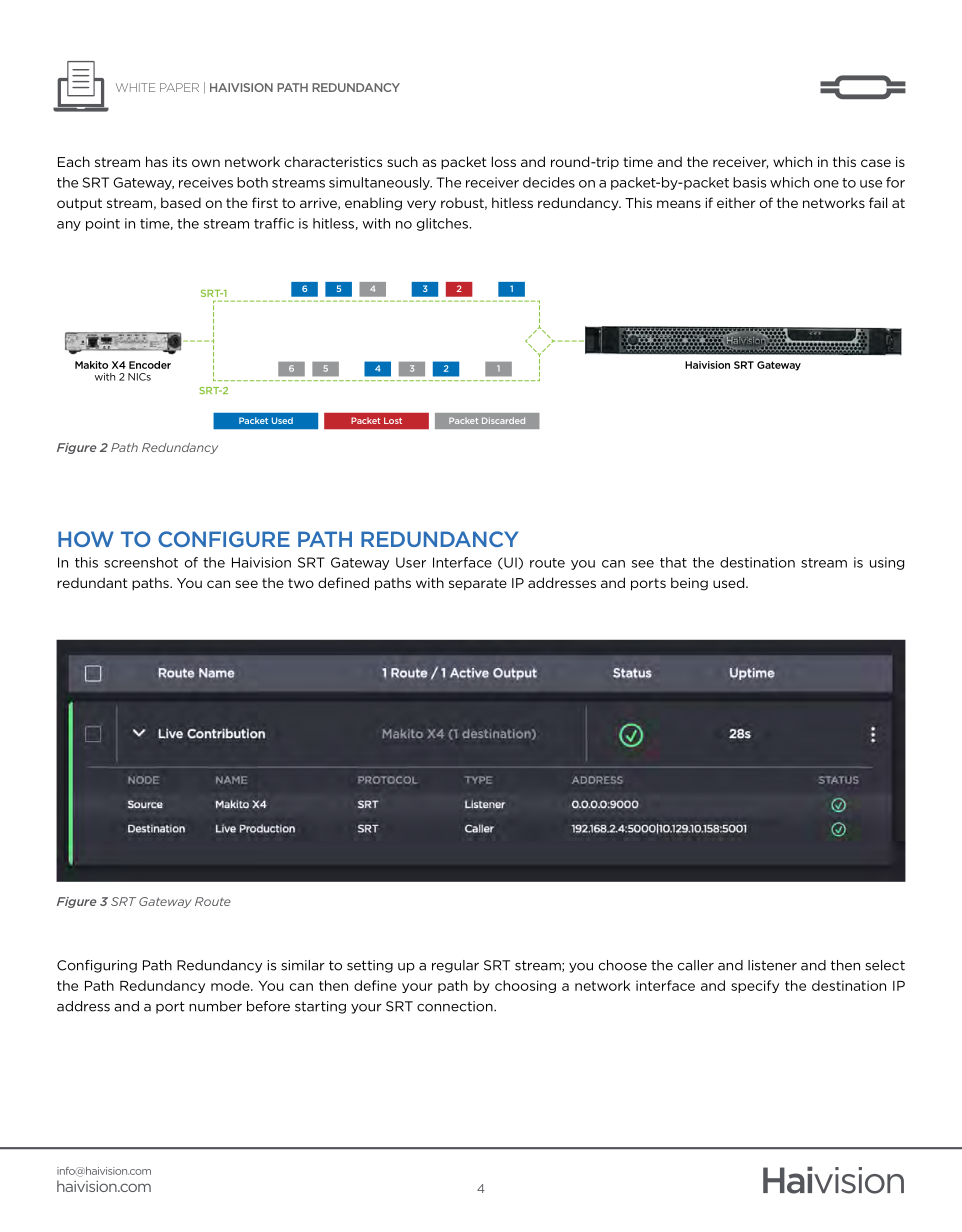 The height and width of the screenshot is (1232, 962). What do you see at coordinates (478, 584) in the screenshot?
I see `separate` at bounding box center [478, 584].
